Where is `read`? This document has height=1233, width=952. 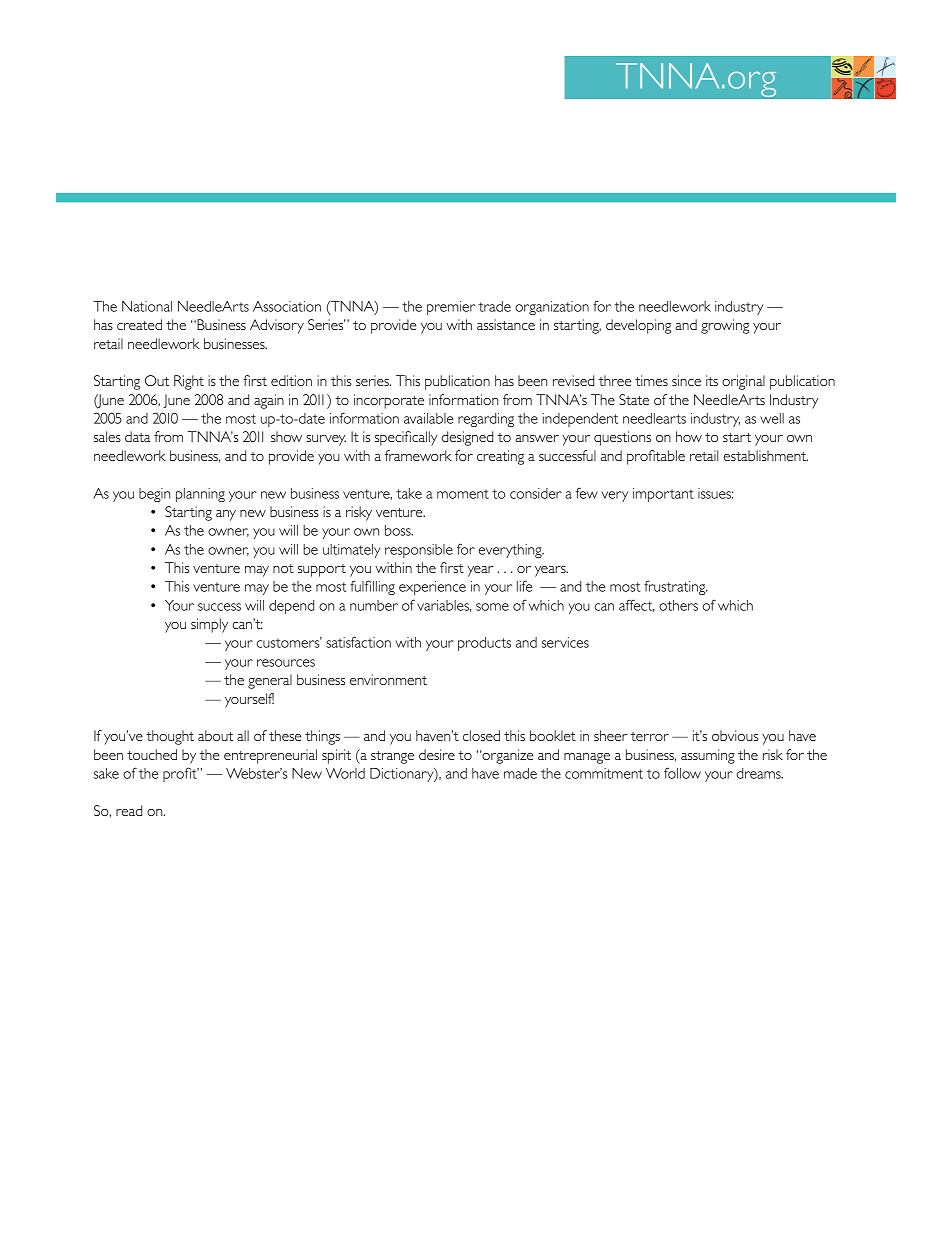 read is located at coordinates (129, 810).
